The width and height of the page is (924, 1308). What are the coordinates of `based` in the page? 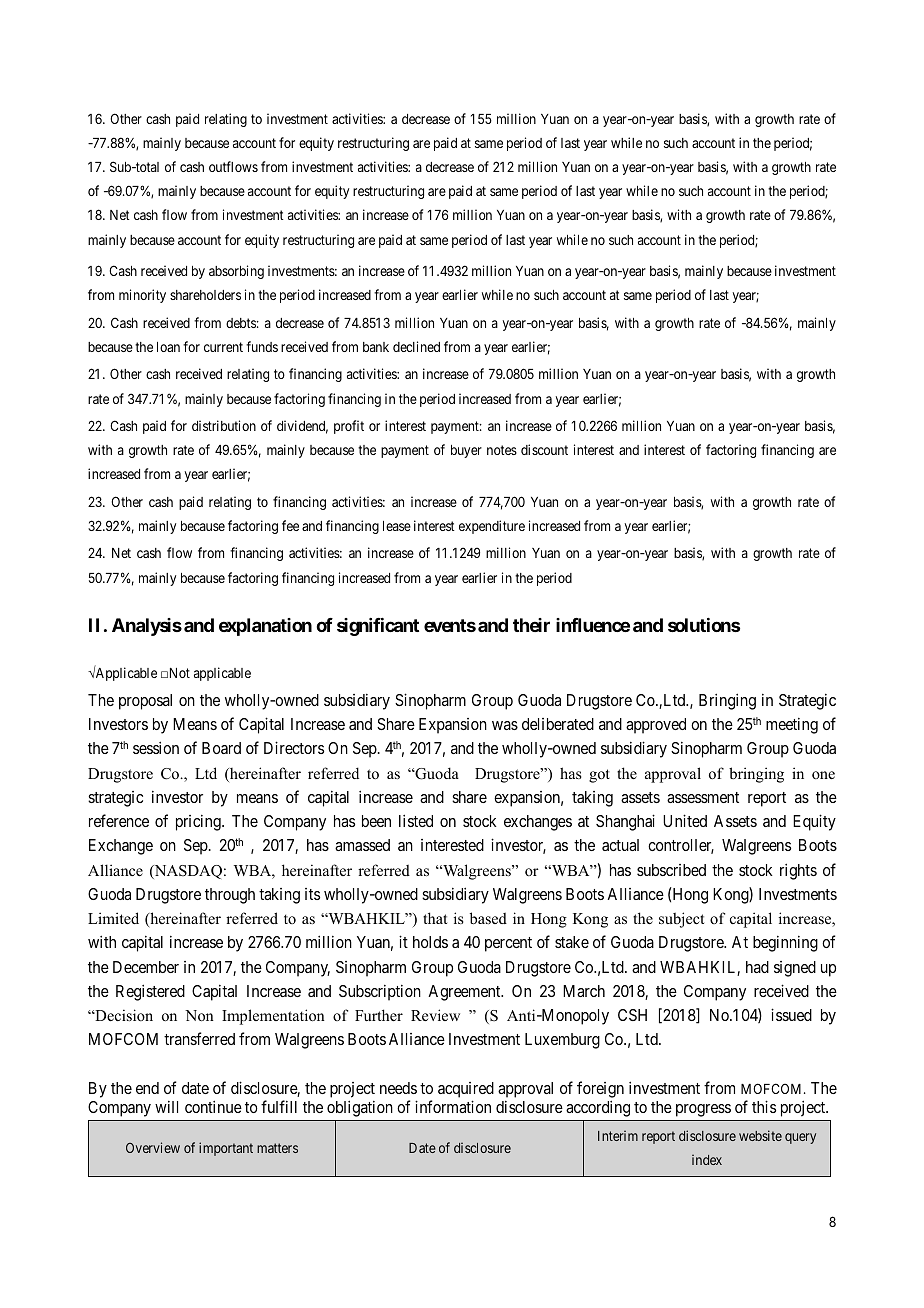 It's located at (488, 918).
